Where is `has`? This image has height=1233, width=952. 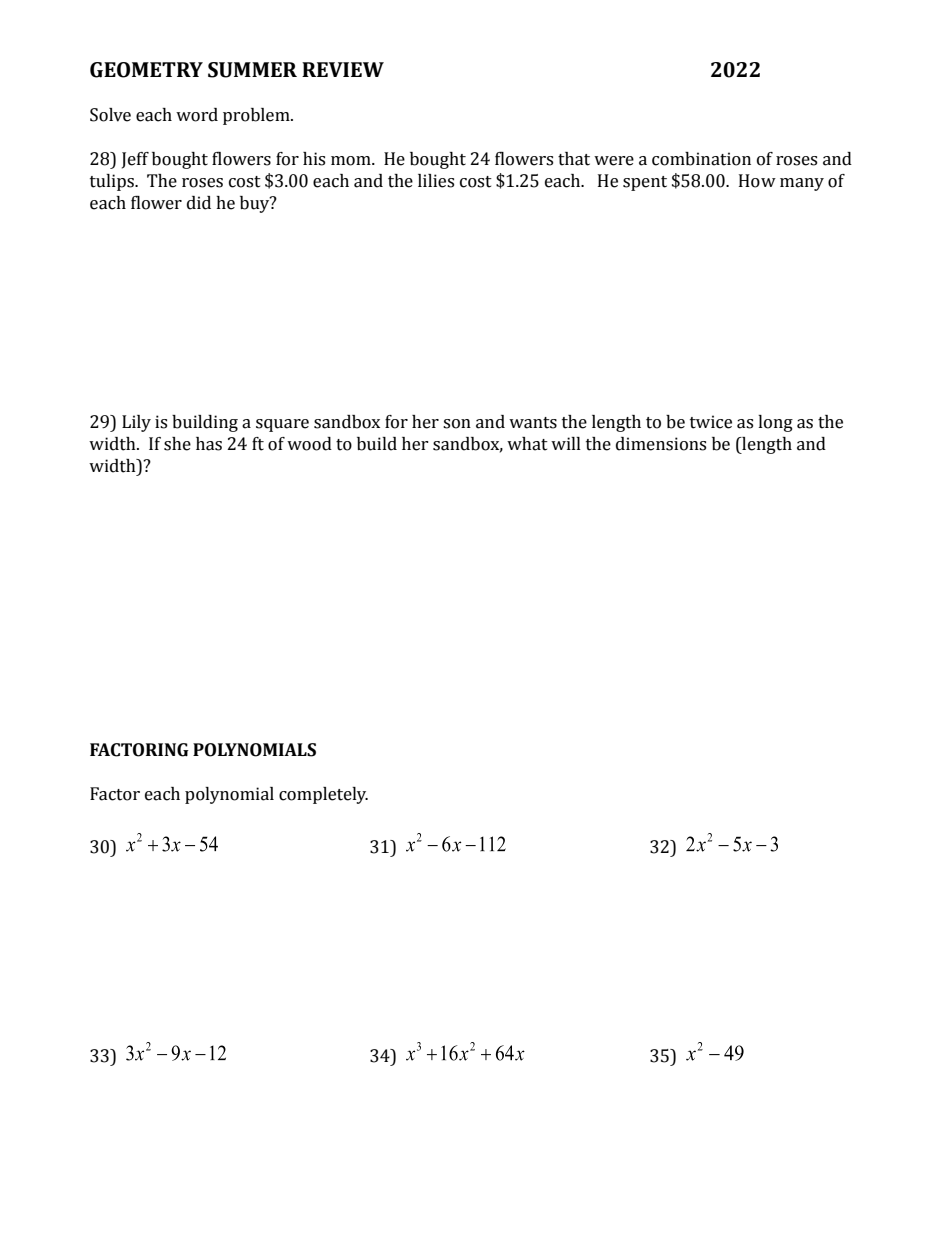
has is located at coordinates (209, 444).
